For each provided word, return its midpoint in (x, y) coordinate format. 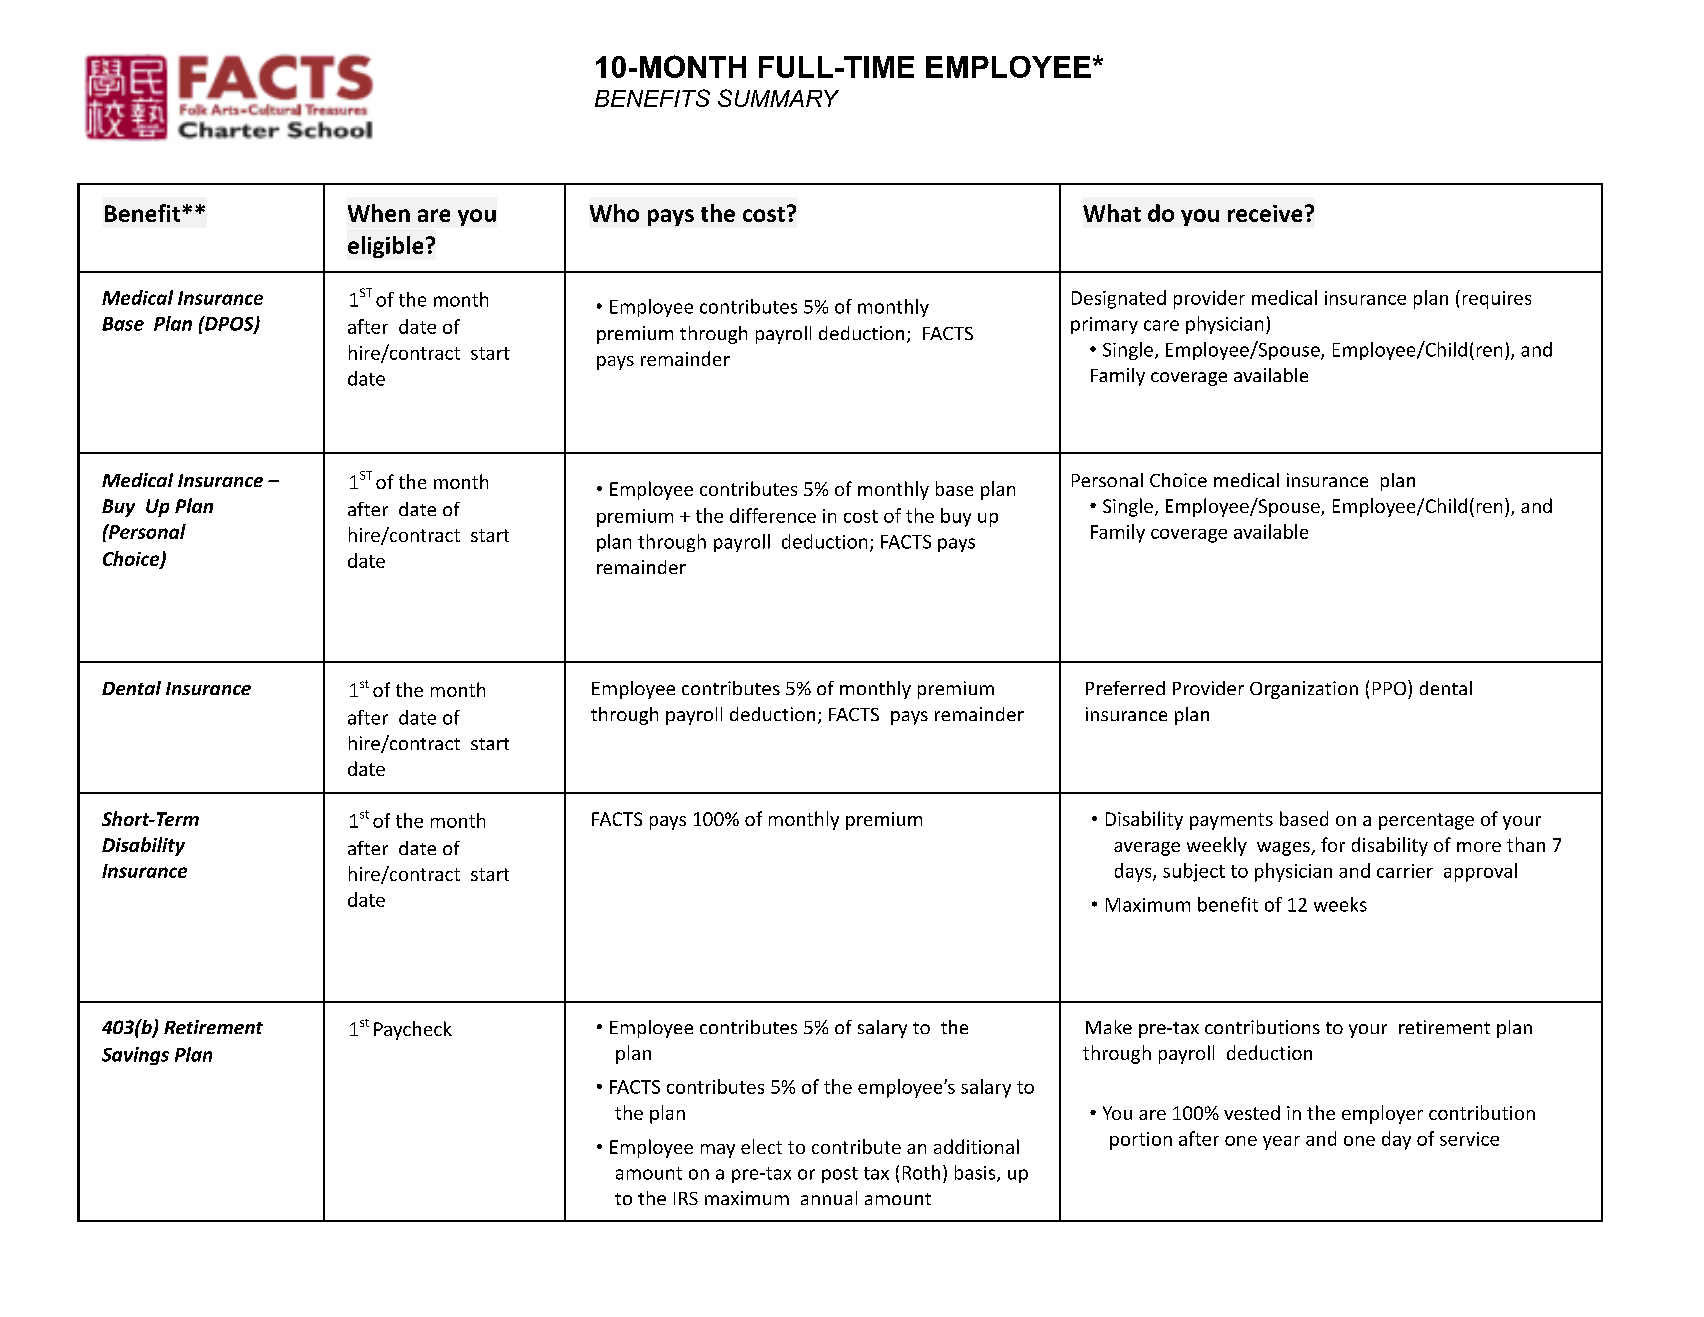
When (379, 213)
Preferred (1125, 688)
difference (773, 515)
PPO (1391, 687)
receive (1265, 213)
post (840, 1175)
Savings (135, 1056)
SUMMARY (778, 98)
